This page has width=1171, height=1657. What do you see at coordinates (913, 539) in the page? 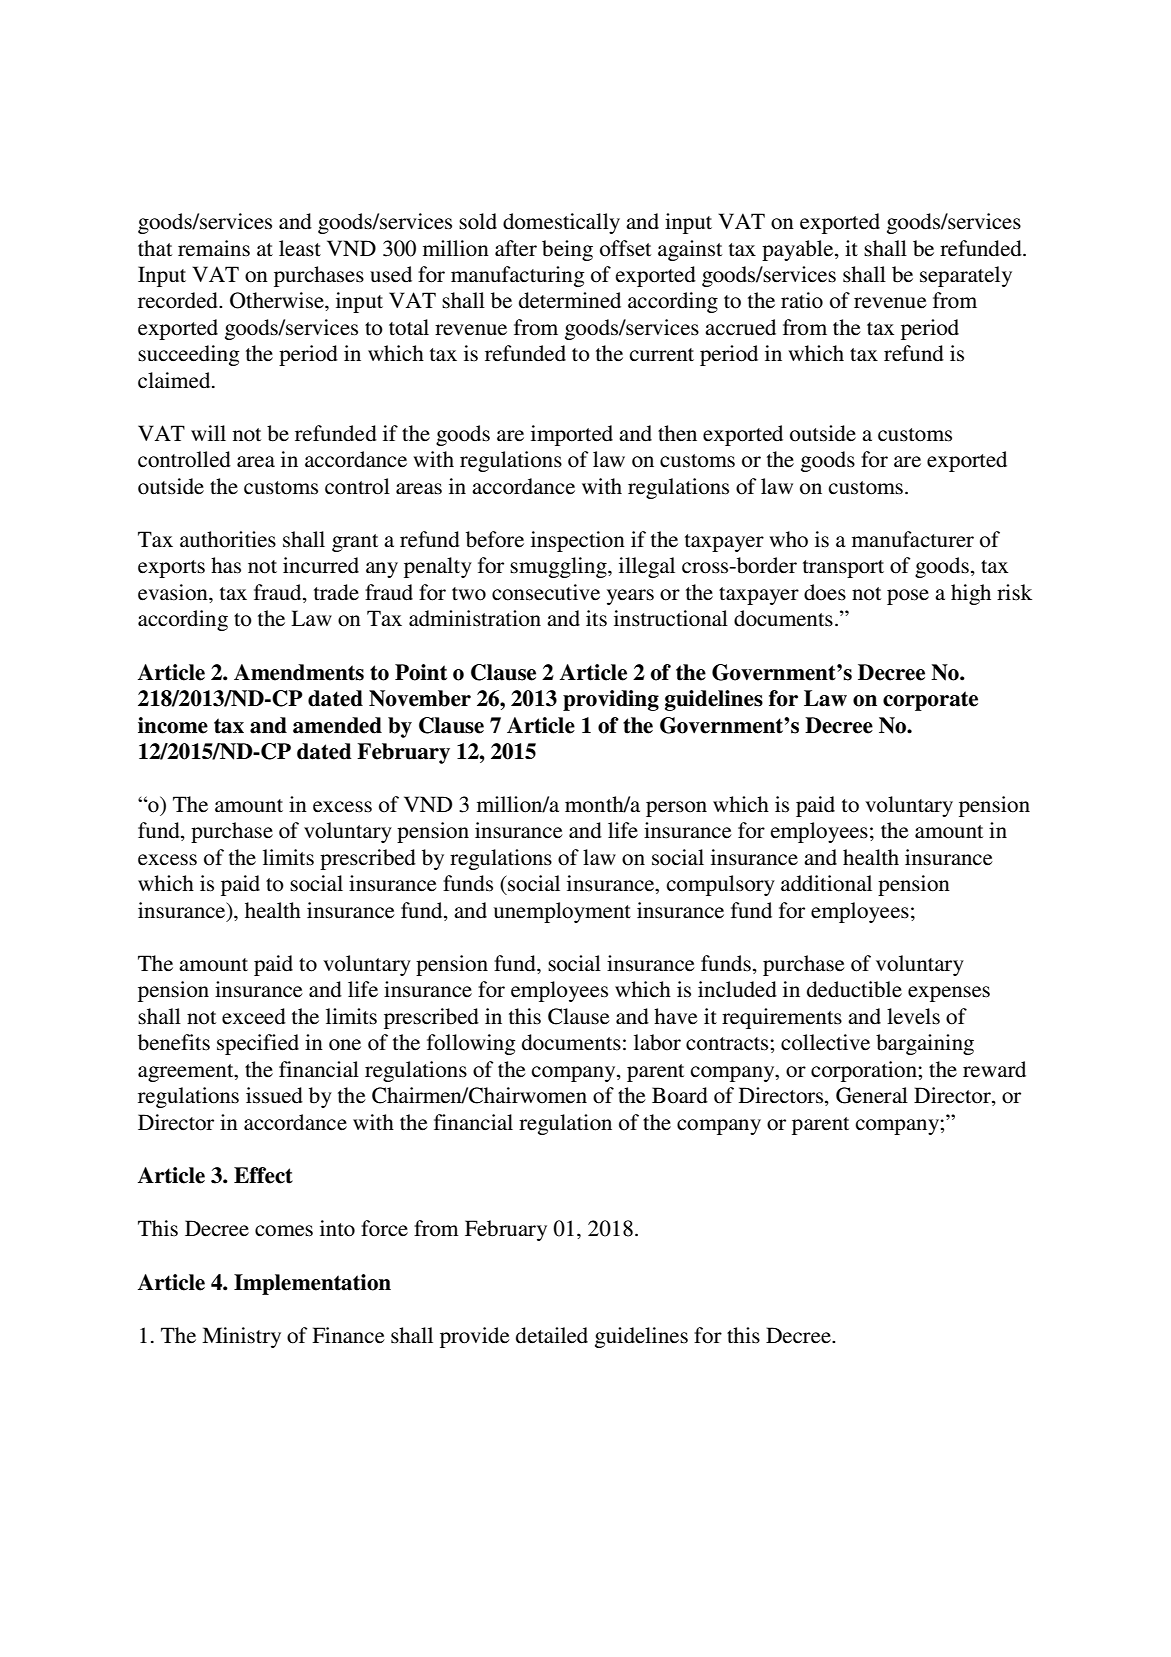
I see `manufacturer` at bounding box center [913, 539].
